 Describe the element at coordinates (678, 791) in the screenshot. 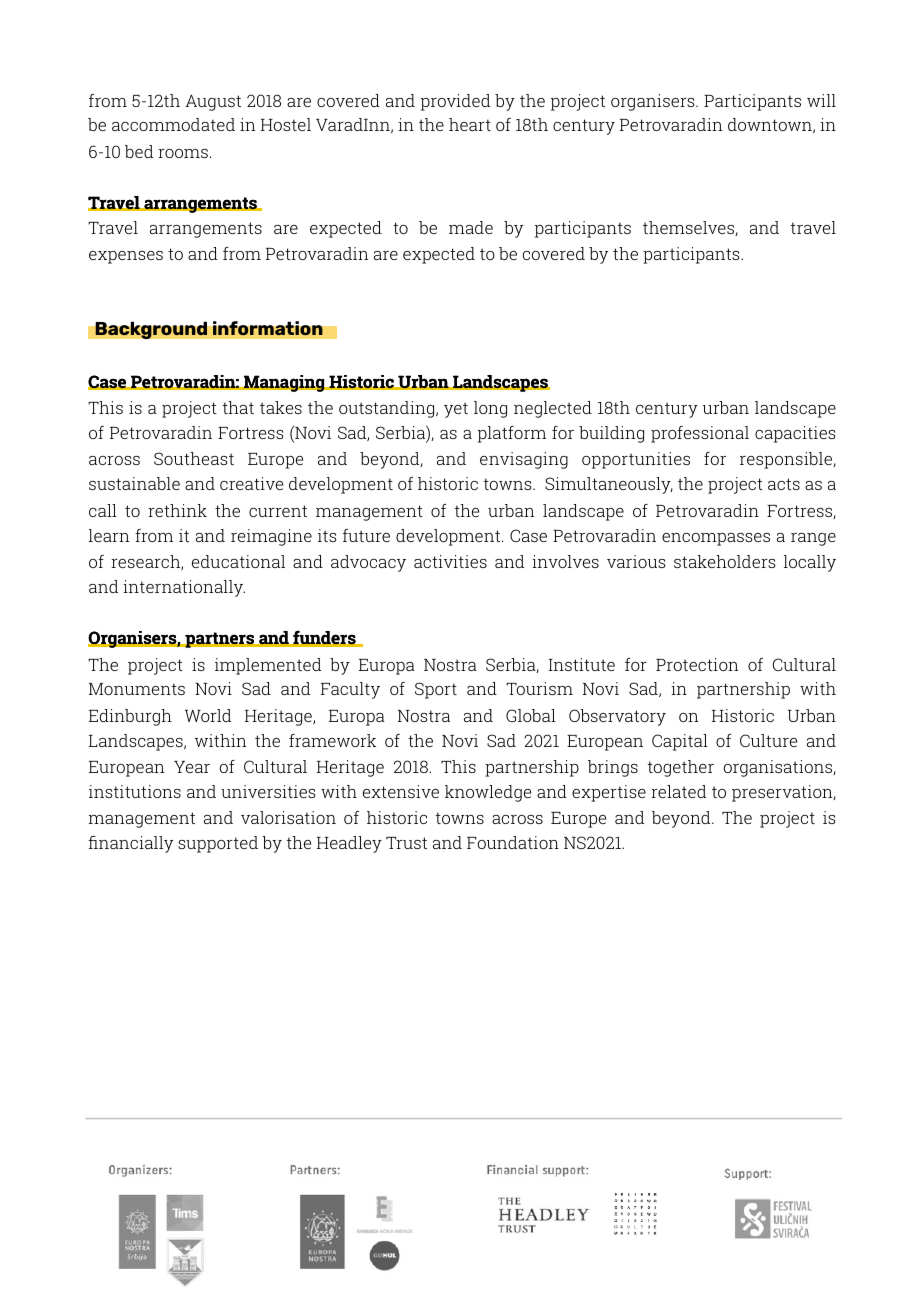

I see `related` at that location.
